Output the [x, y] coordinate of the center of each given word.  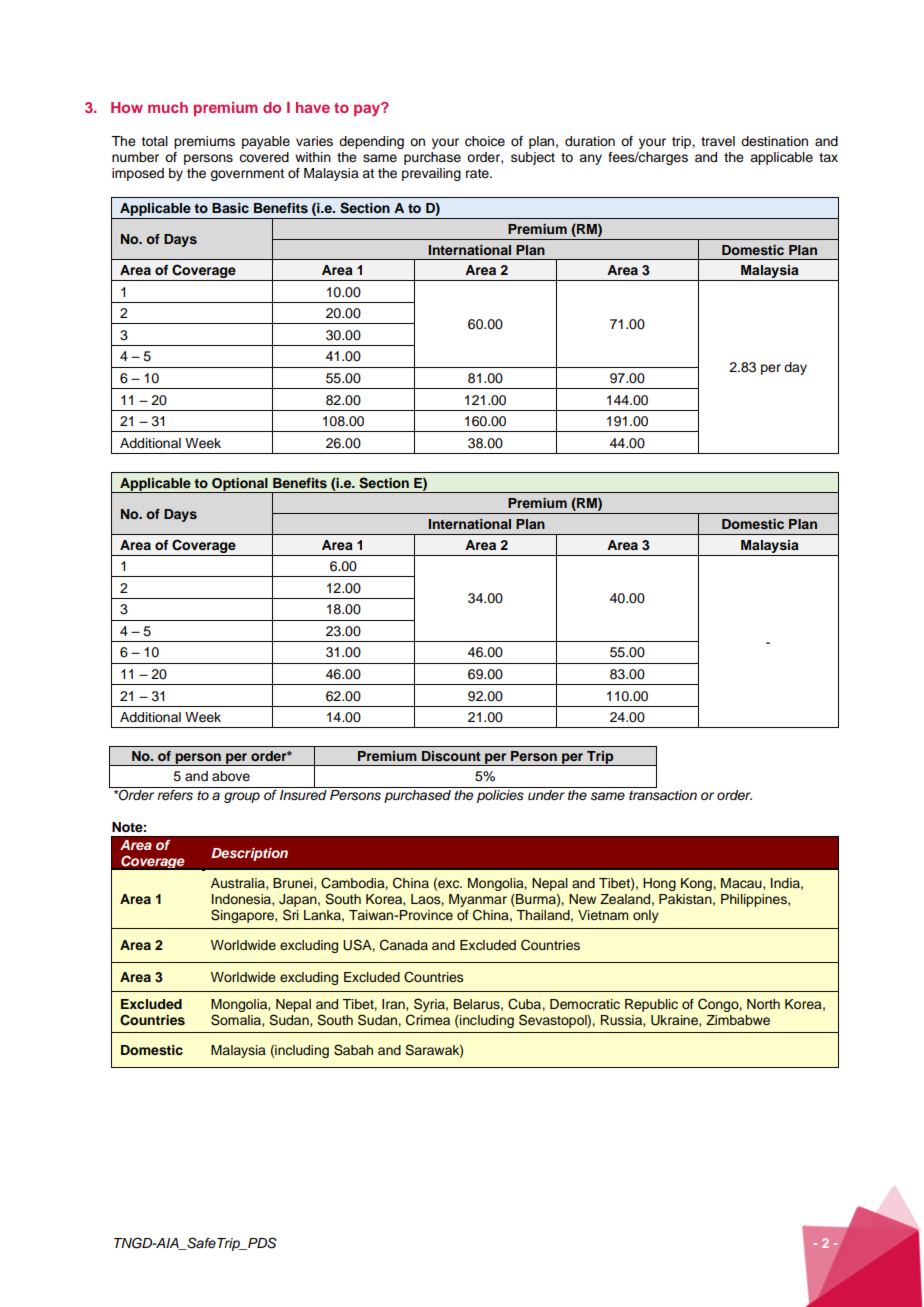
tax [828, 157]
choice [485, 141]
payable [266, 142]
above [231, 776]
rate [478, 173]
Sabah [353, 1050]
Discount [451, 756]
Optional [240, 485]
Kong [696, 884]
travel [718, 141]
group [242, 797]
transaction [663, 795]
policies [500, 796]
